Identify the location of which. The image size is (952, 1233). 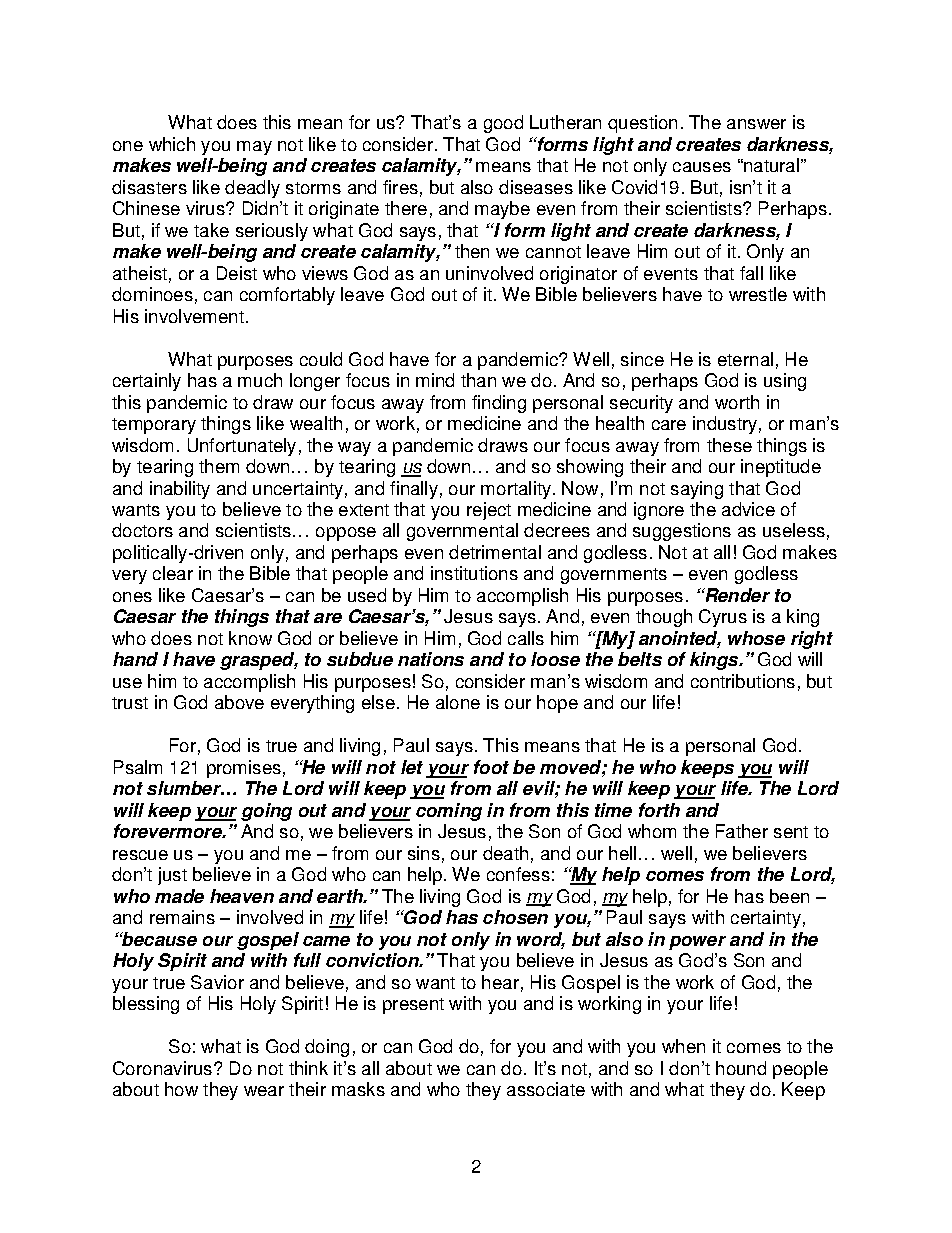
(172, 144).
